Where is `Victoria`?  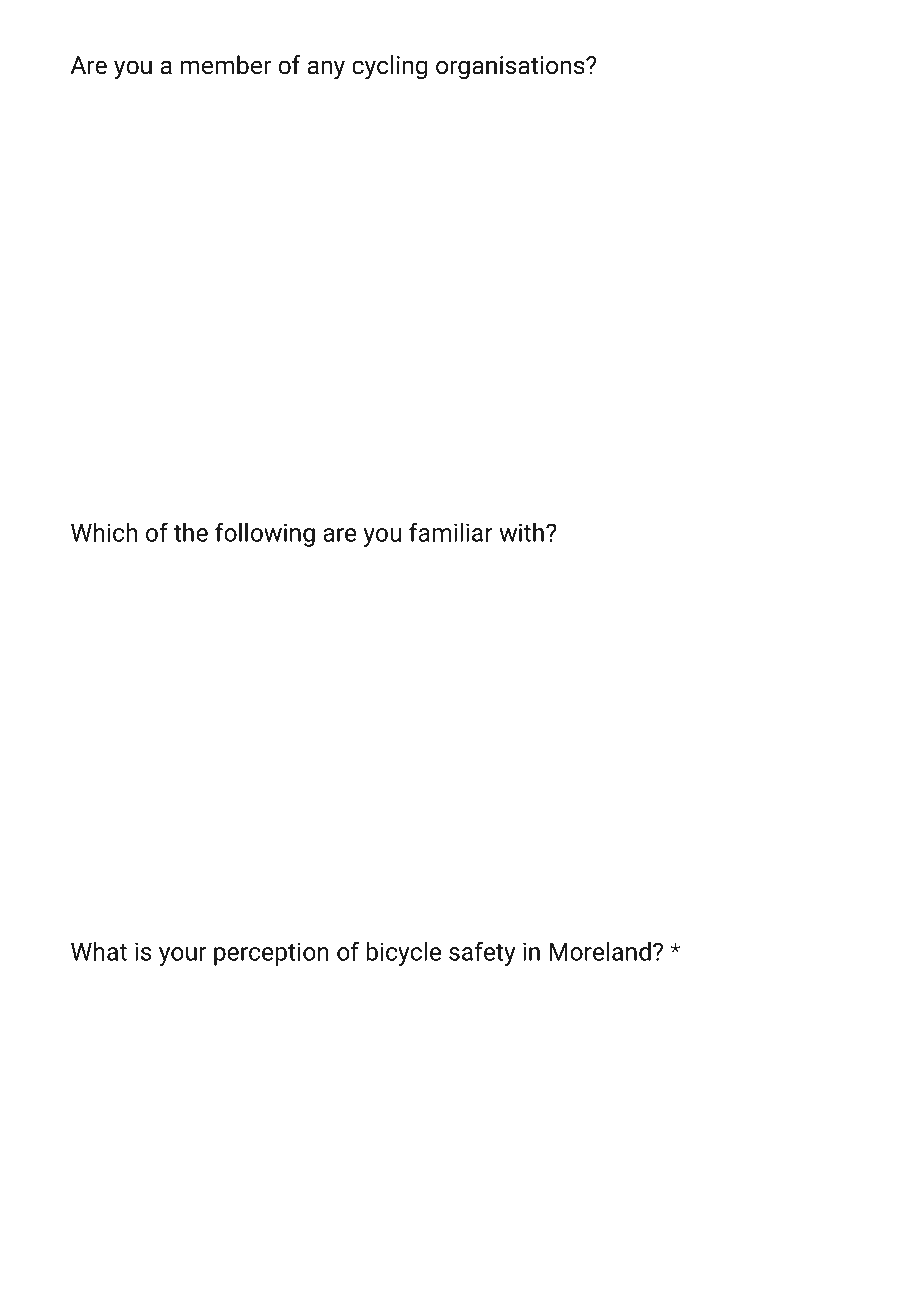 Victoria is located at coordinates (445, 338).
